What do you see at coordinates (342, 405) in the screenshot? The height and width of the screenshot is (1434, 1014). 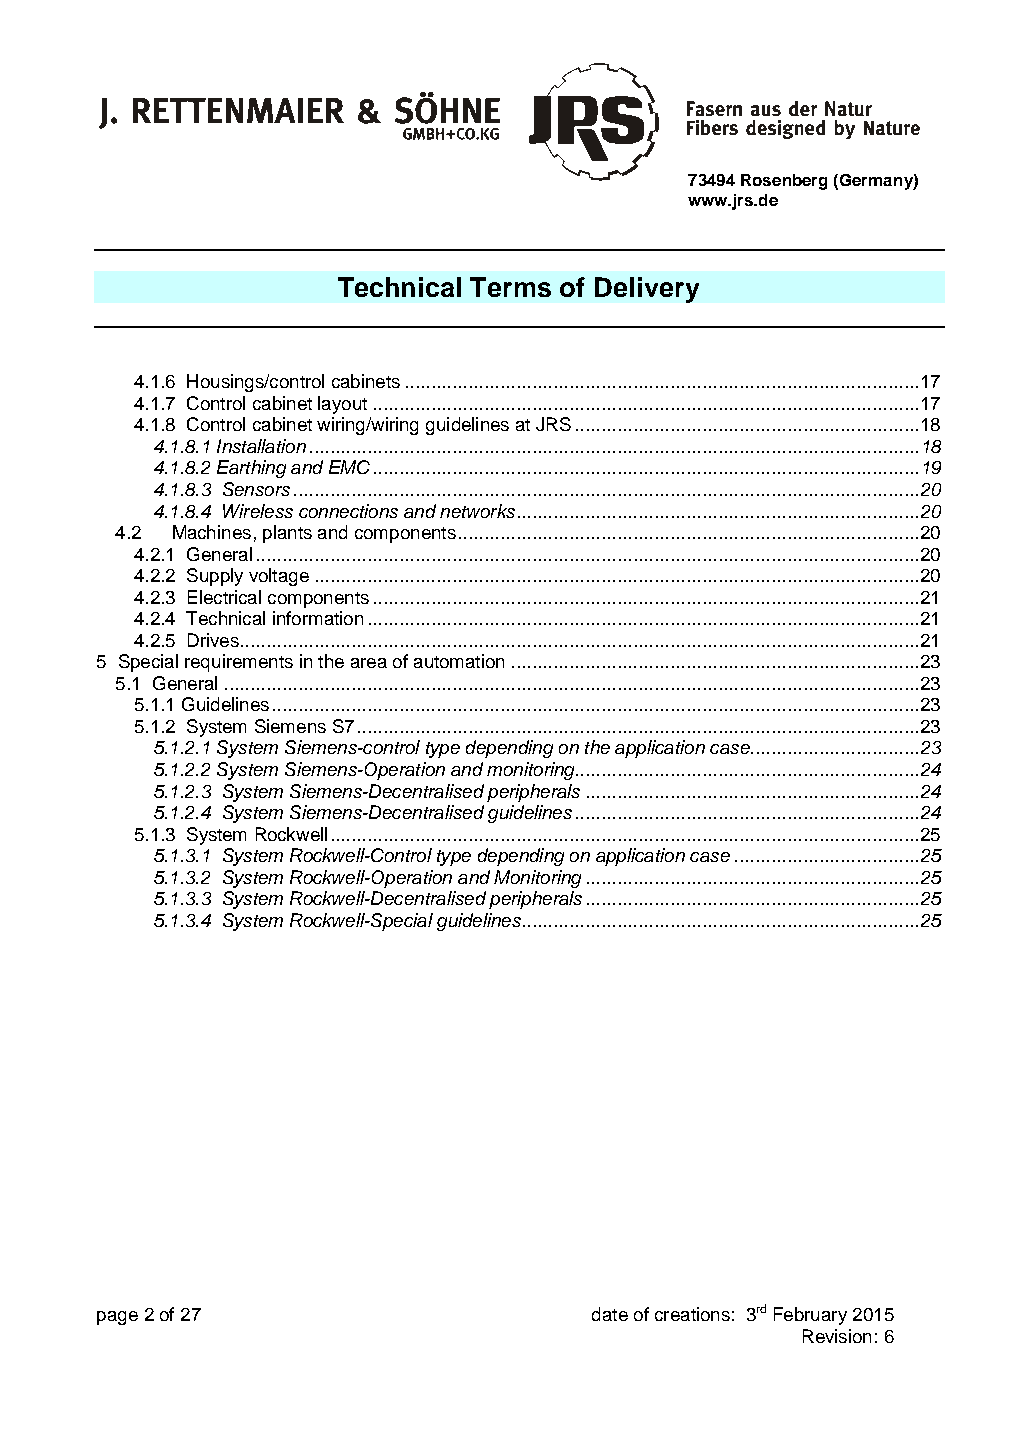 I see `layout` at bounding box center [342, 405].
